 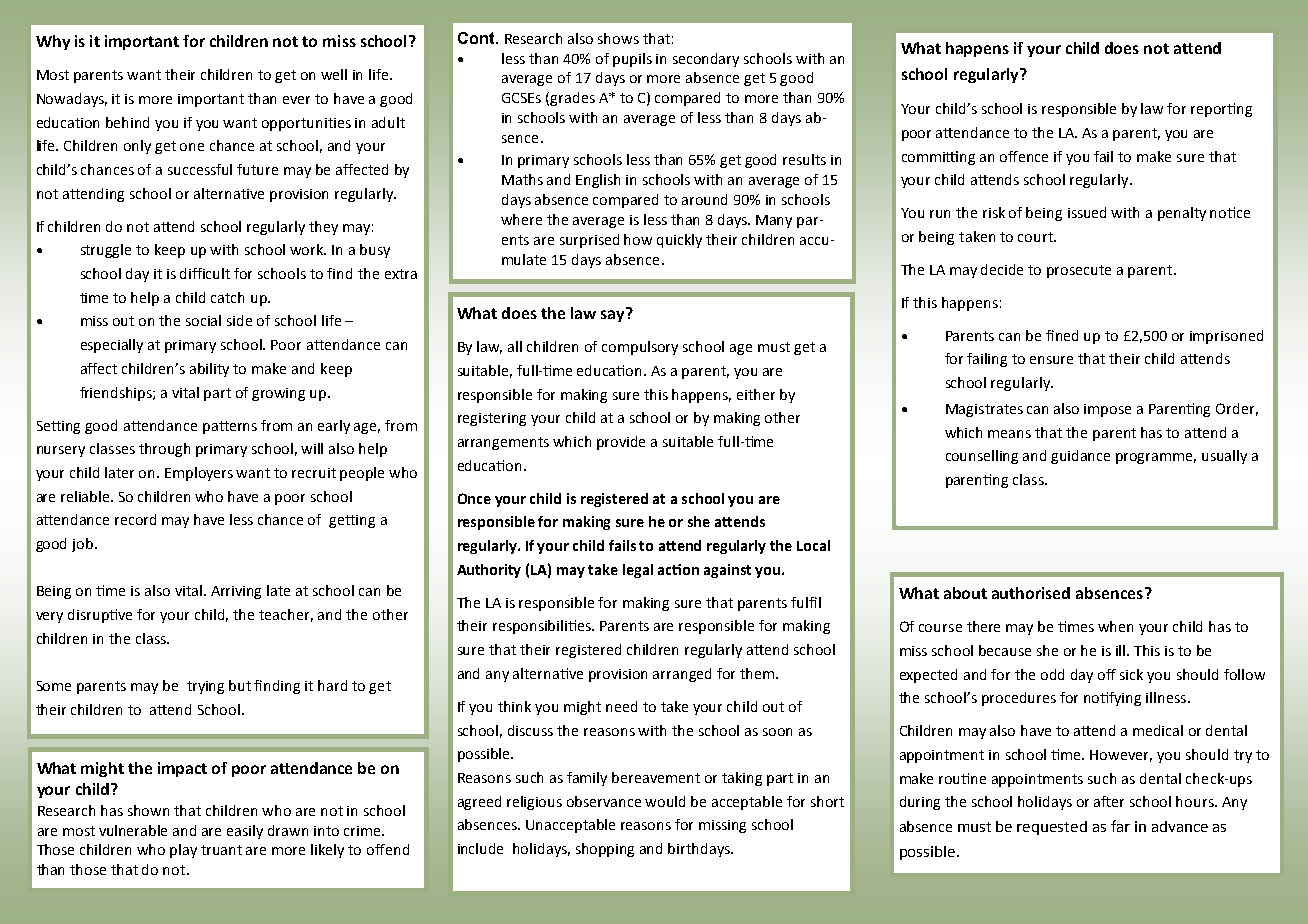 What do you see at coordinates (632, 60) in the page?
I see `pupils` at bounding box center [632, 60].
